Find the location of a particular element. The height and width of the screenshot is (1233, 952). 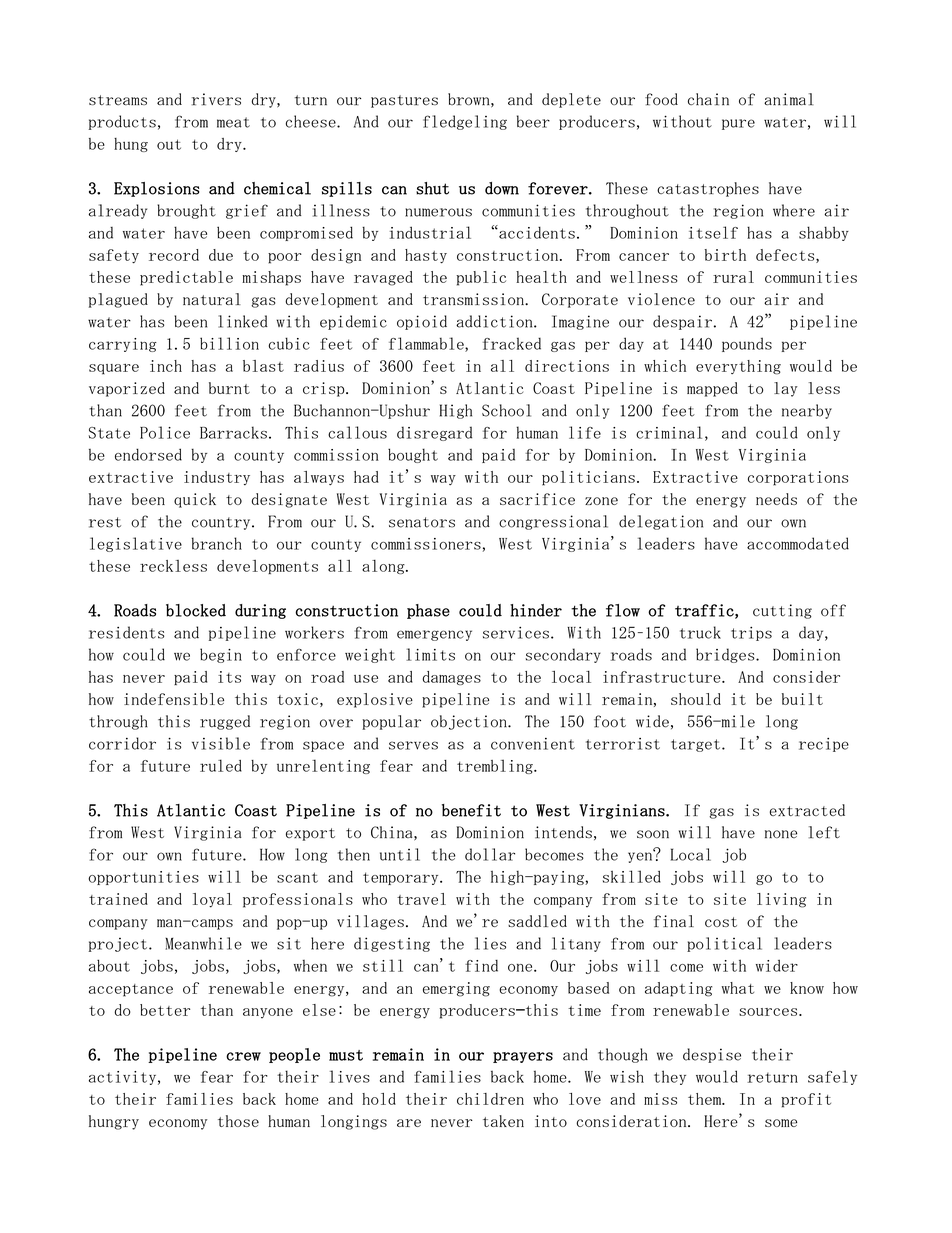

disregard is located at coordinates (434, 433).
